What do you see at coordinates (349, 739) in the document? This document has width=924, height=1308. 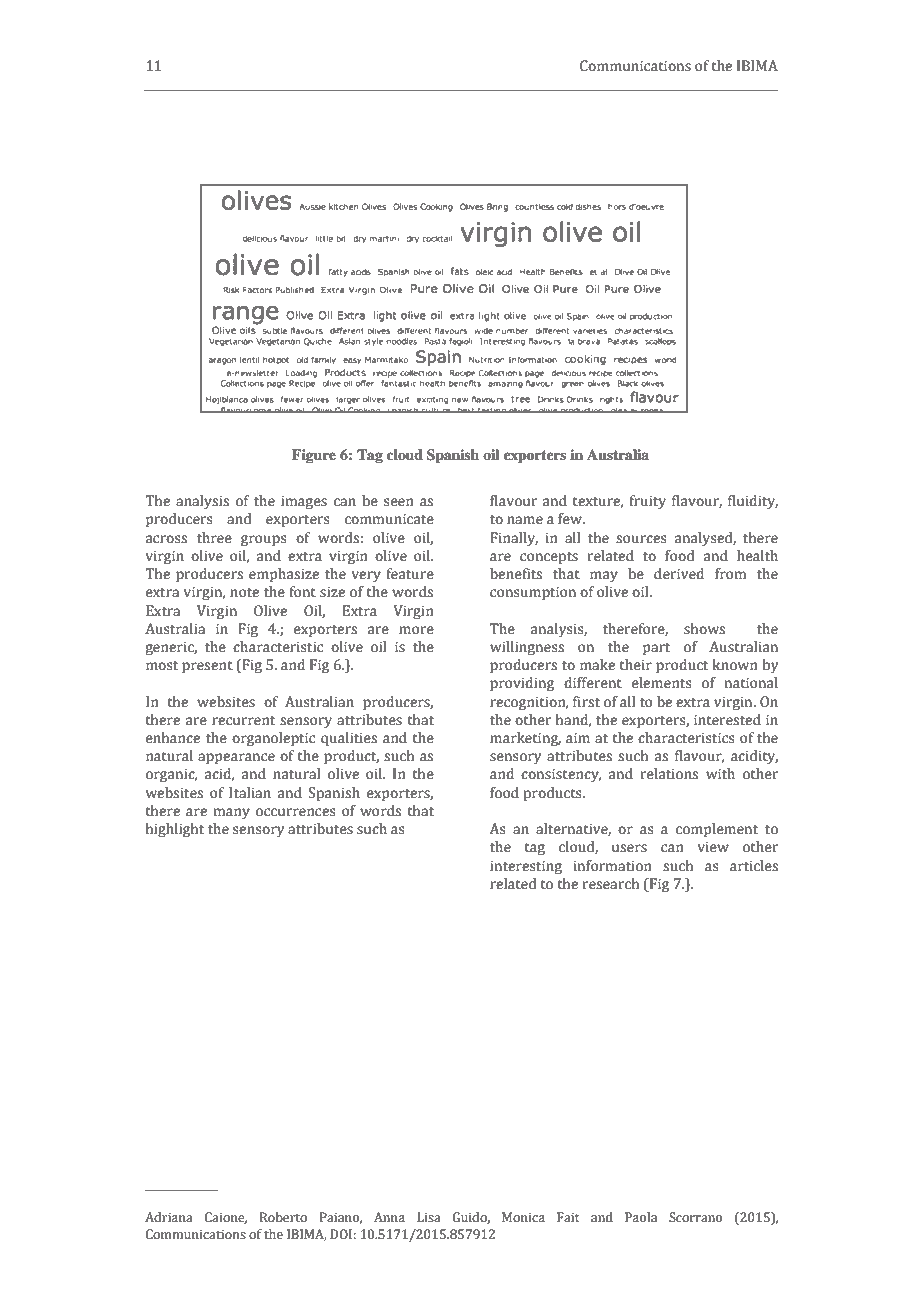 I see `qualities` at bounding box center [349, 739].
